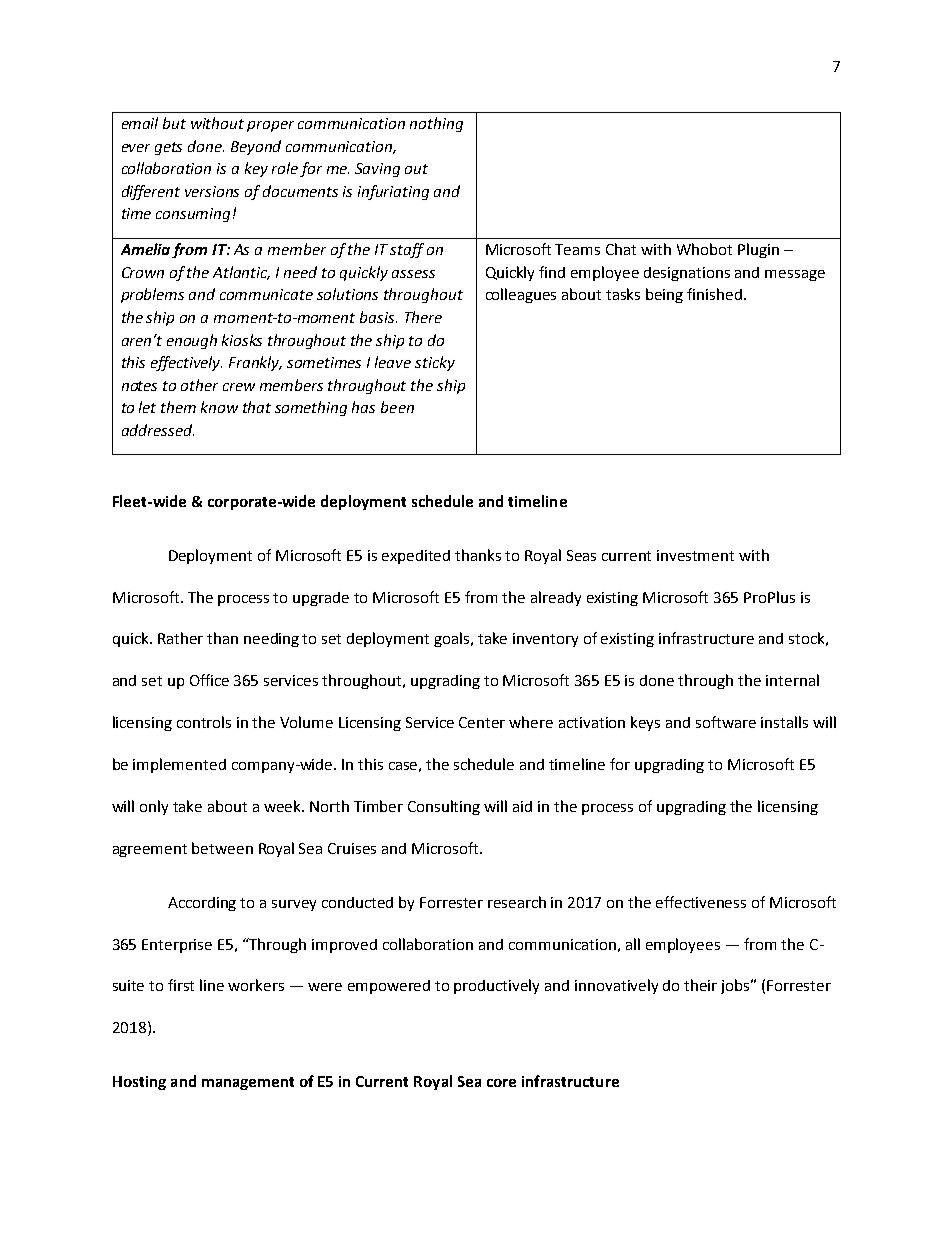 This page has width=952, height=1233. Describe the element at coordinates (256, 147) in the page. I see `Beyond` at that location.
